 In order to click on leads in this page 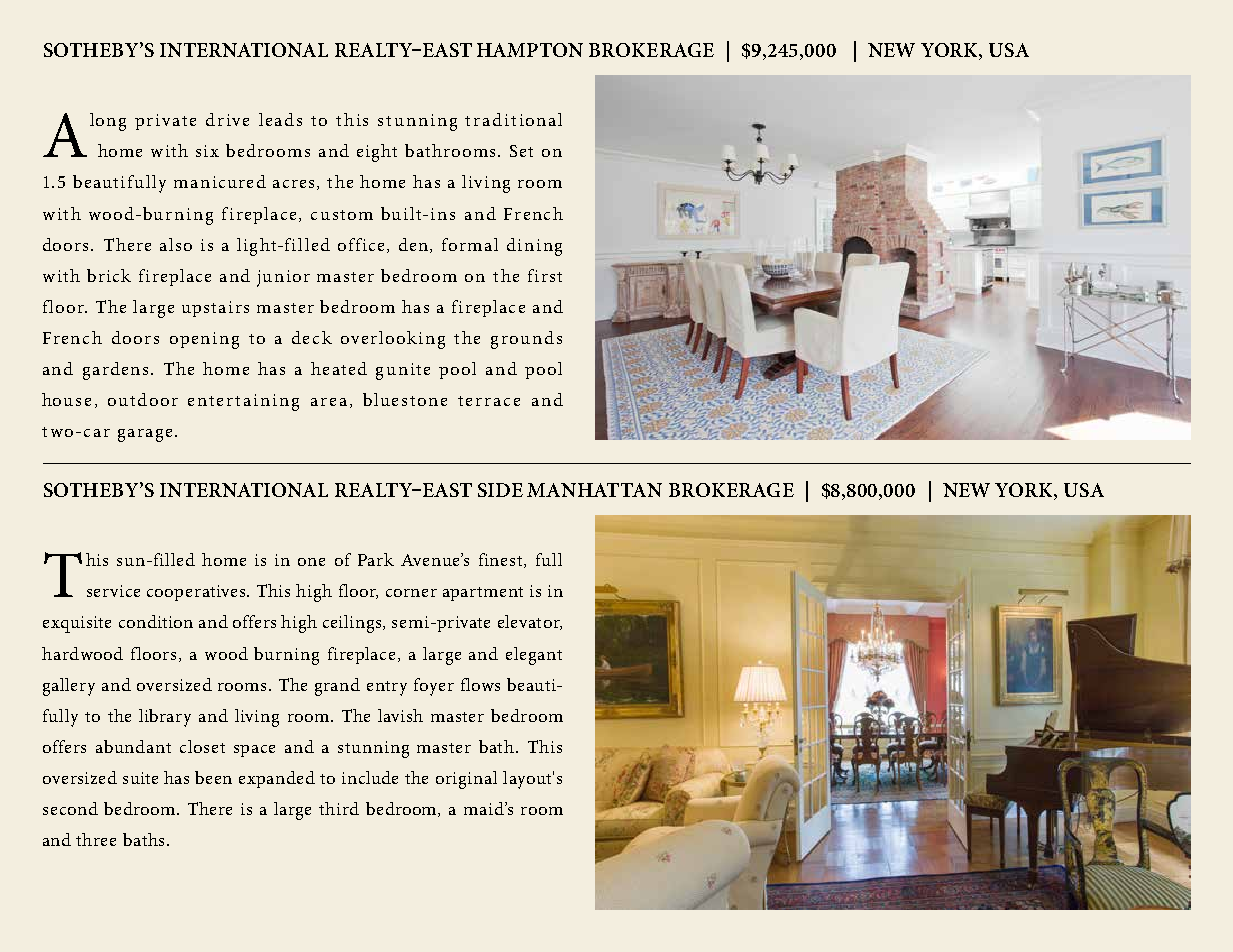, I will do `click(280, 119)`.
